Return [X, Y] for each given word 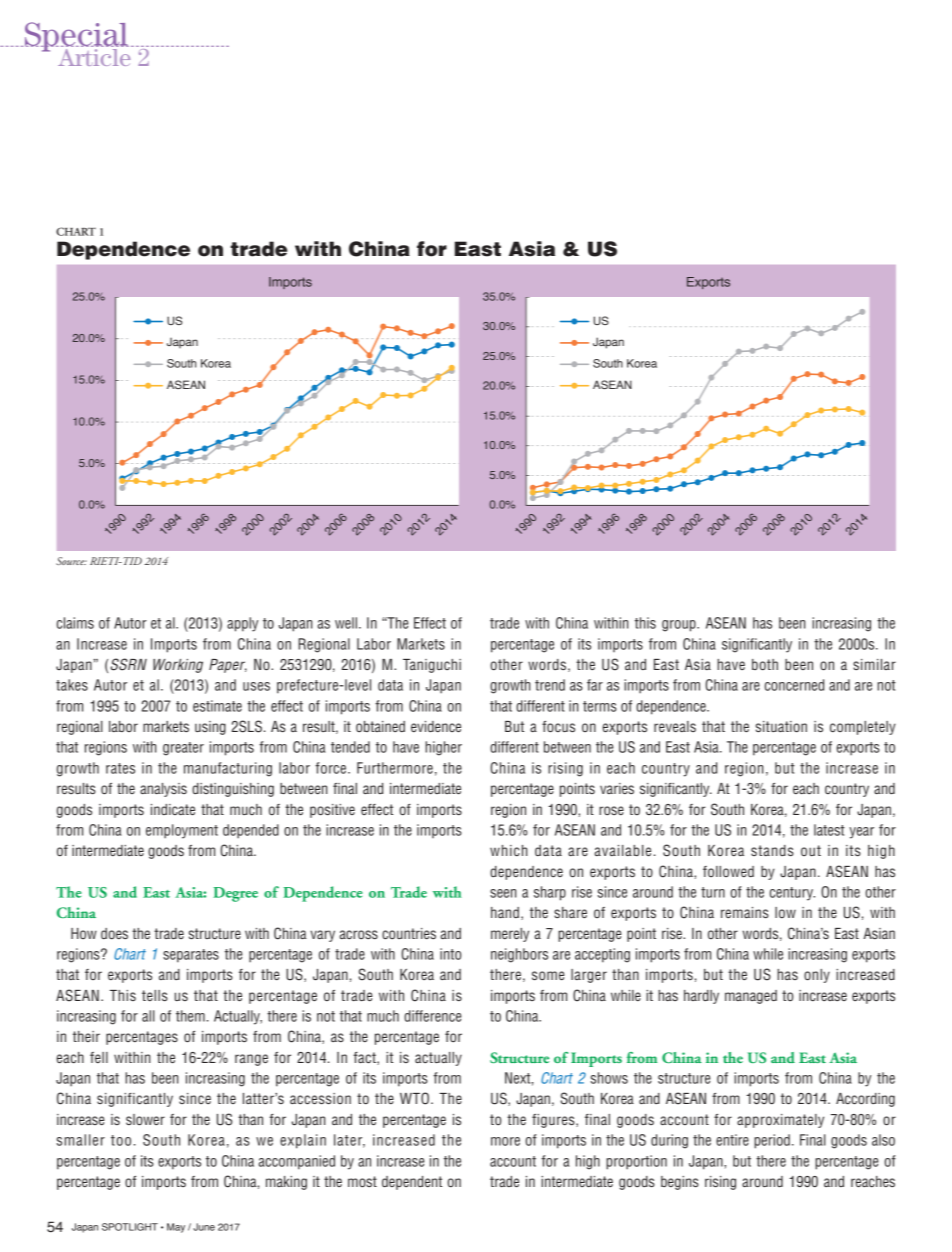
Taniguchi [432, 666]
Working [178, 666]
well [346, 623]
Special [75, 38]
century [792, 894]
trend [550, 685]
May [176, 1228]
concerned [794, 685]
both [765, 664]
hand [505, 912]
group [680, 626]
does [114, 933]
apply [242, 624]
